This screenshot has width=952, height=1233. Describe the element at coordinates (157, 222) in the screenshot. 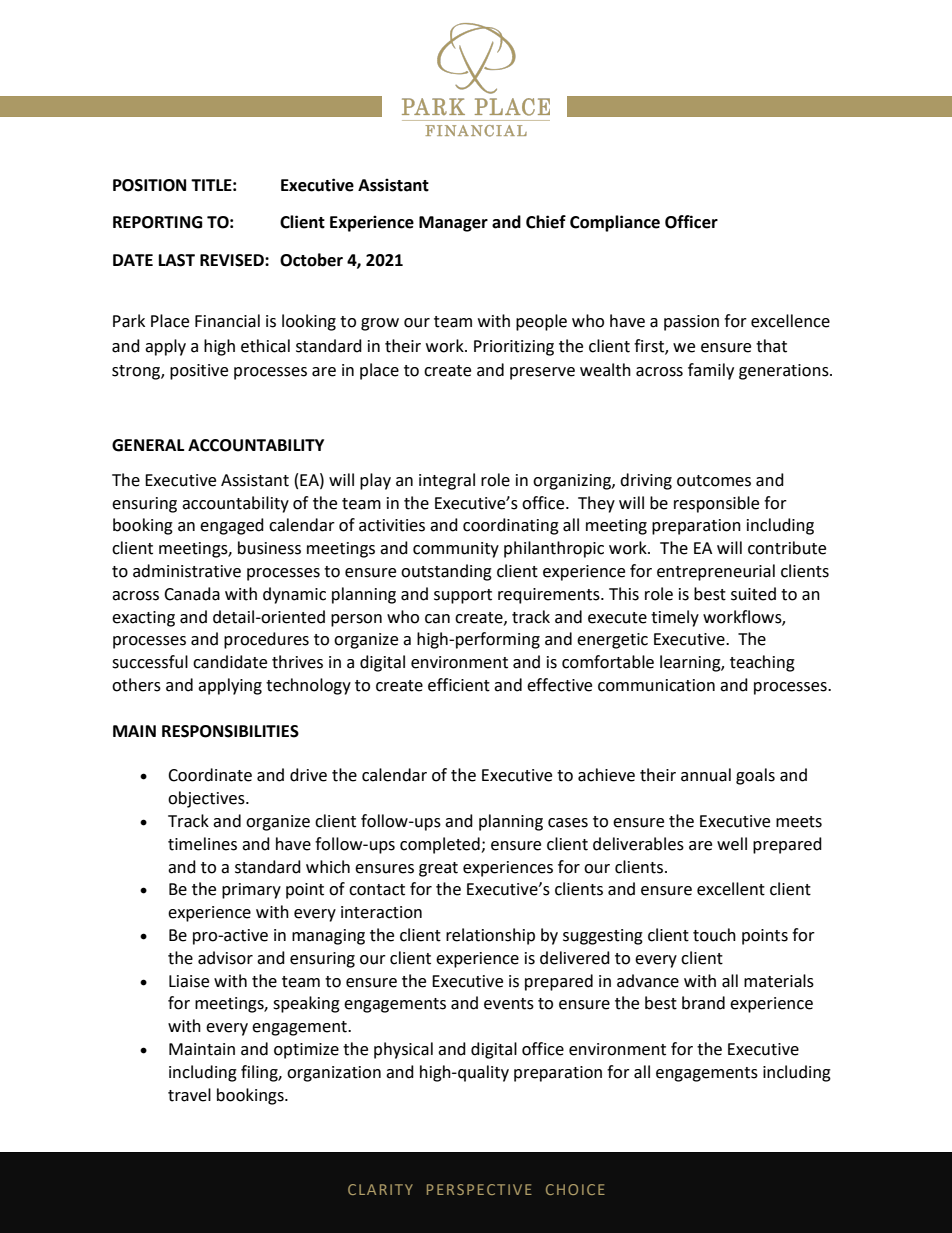

I see `REPORTING` at that location.
